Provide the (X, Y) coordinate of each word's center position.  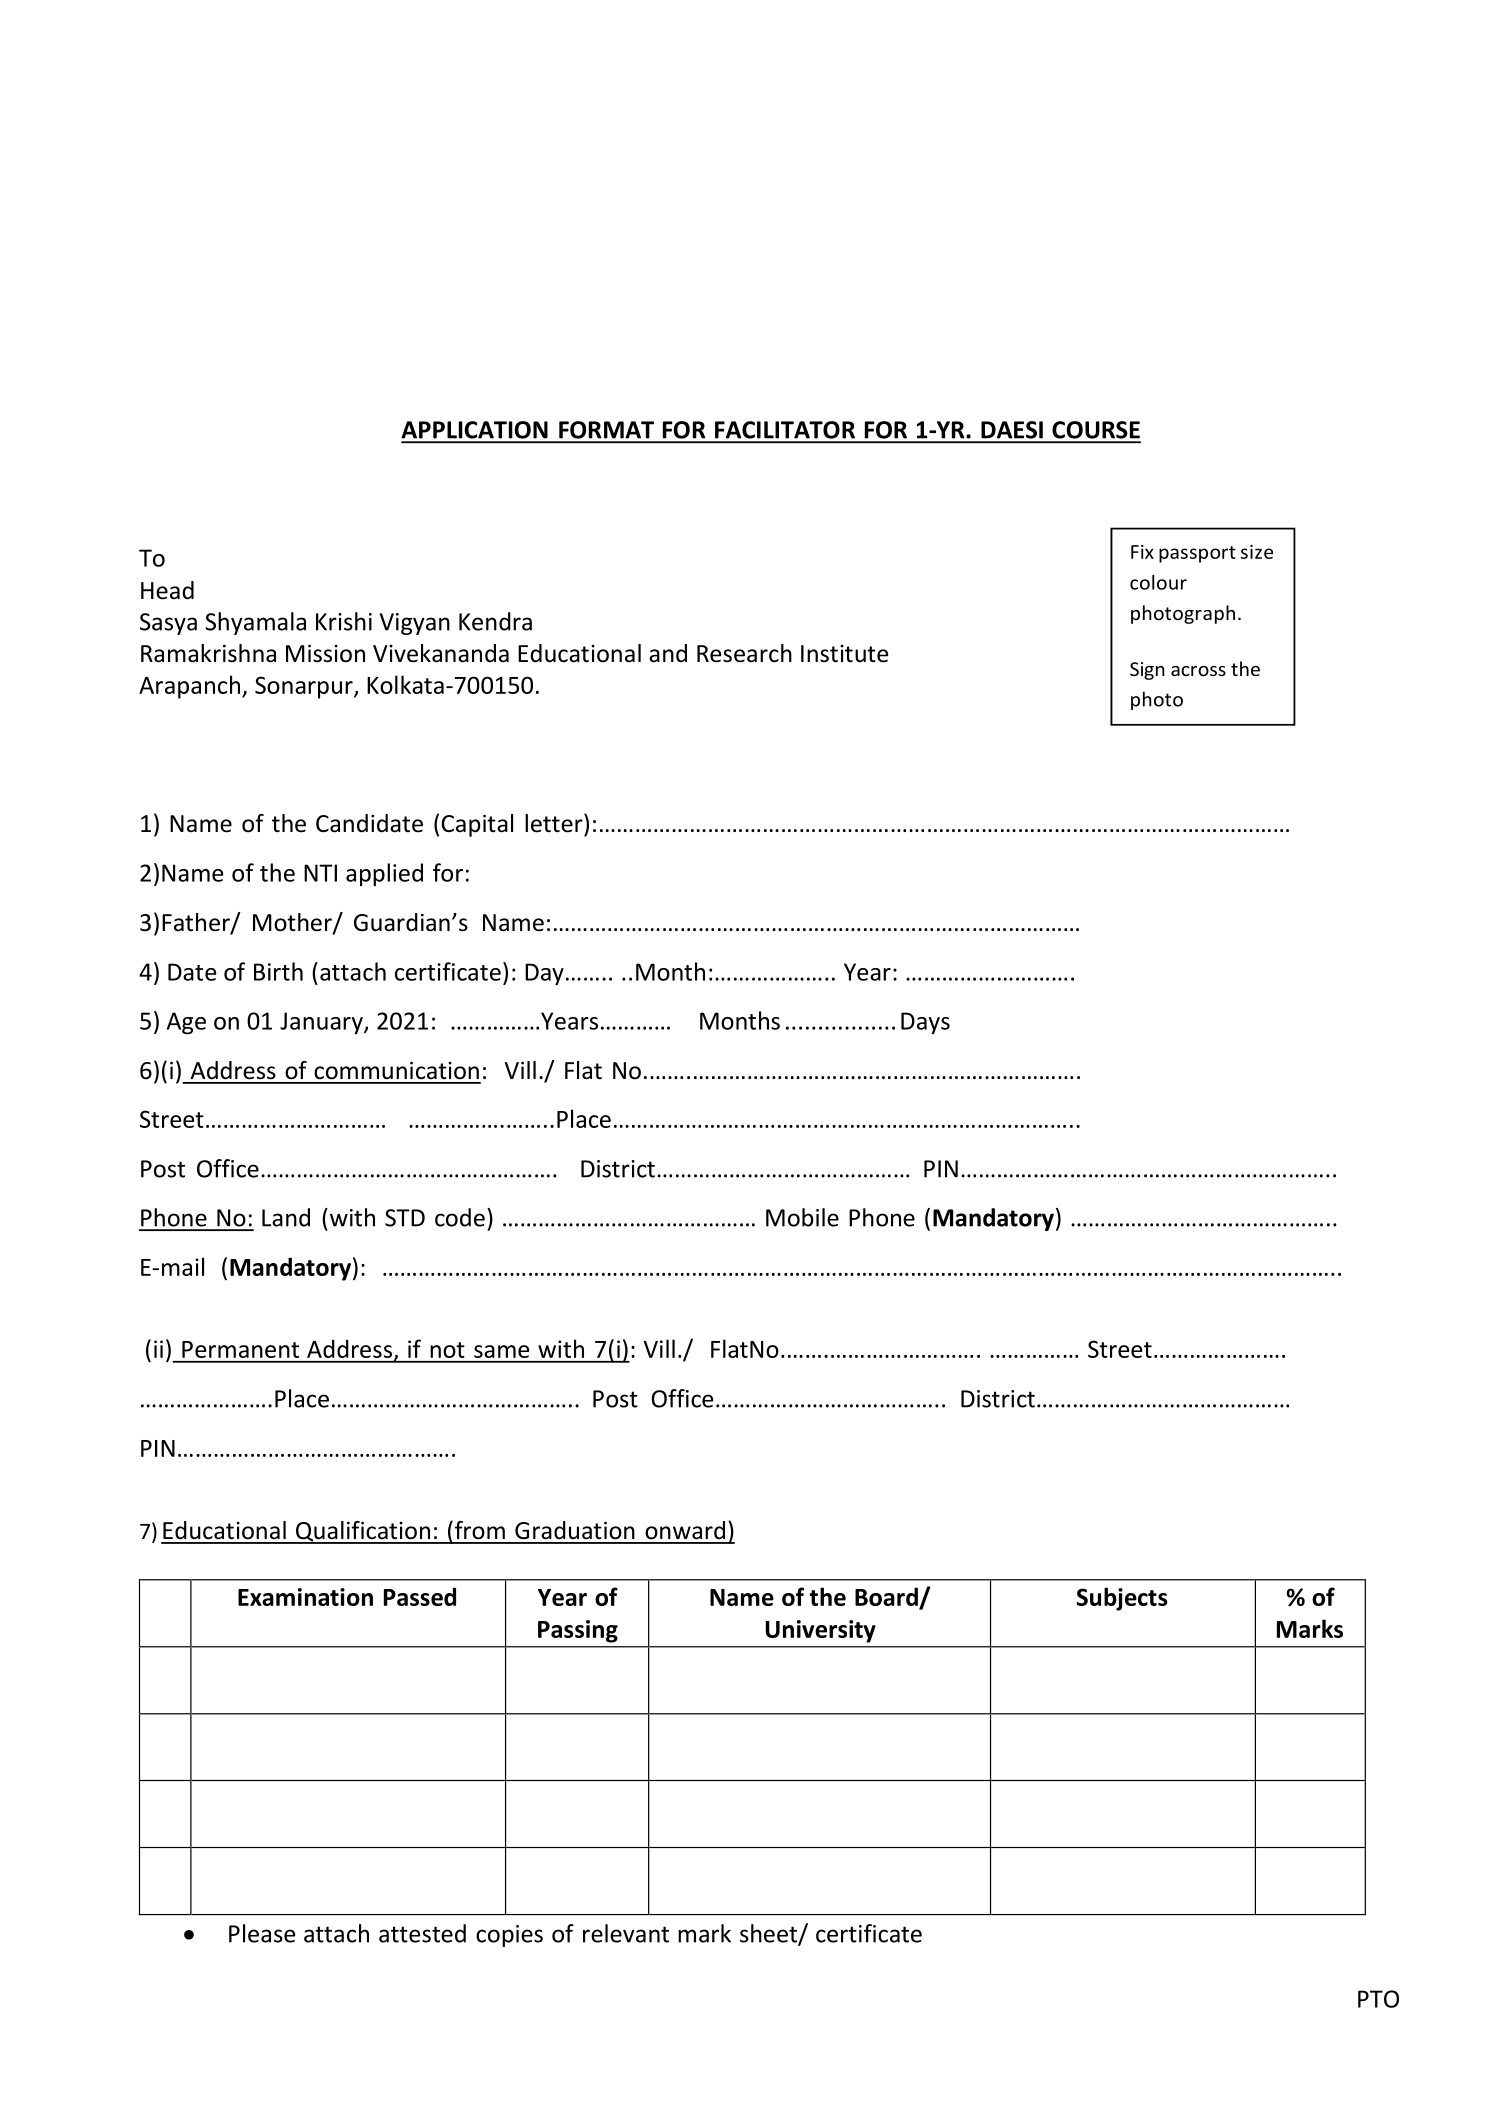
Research (744, 653)
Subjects (1122, 1599)
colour (1158, 582)
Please (262, 1933)
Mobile (802, 1217)
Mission (325, 654)
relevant (626, 1933)
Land (286, 1217)
